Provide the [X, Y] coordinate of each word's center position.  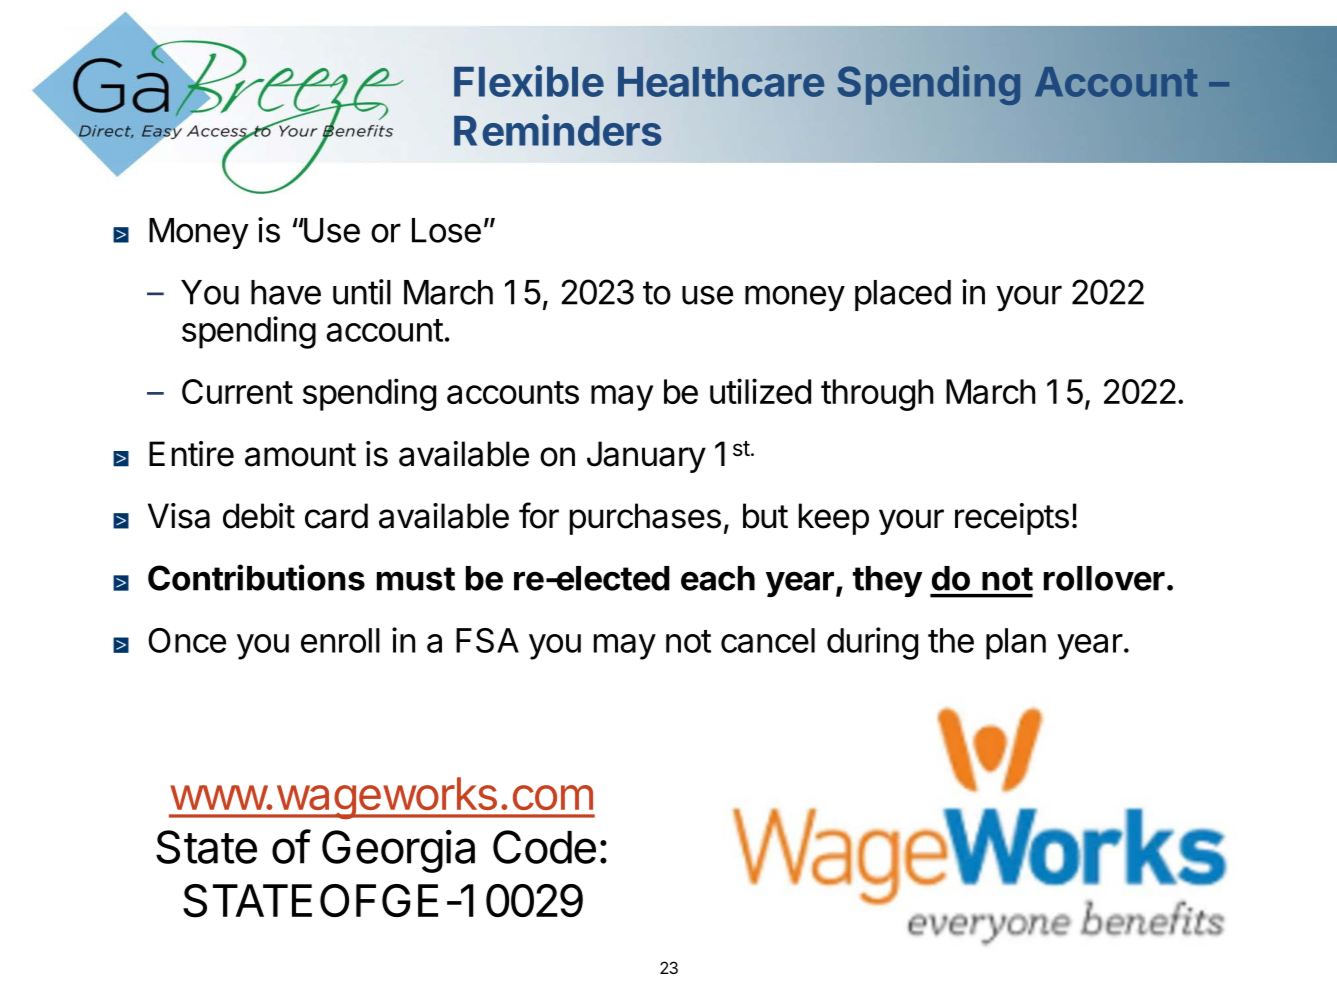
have [286, 292]
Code [544, 847]
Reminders [558, 130]
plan [1016, 644]
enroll [340, 640]
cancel [768, 640]
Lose [446, 230]
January [646, 457]
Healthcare [721, 82]
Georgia [398, 851]
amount [300, 455]
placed [903, 295]
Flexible [529, 81]
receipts [1012, 519]
